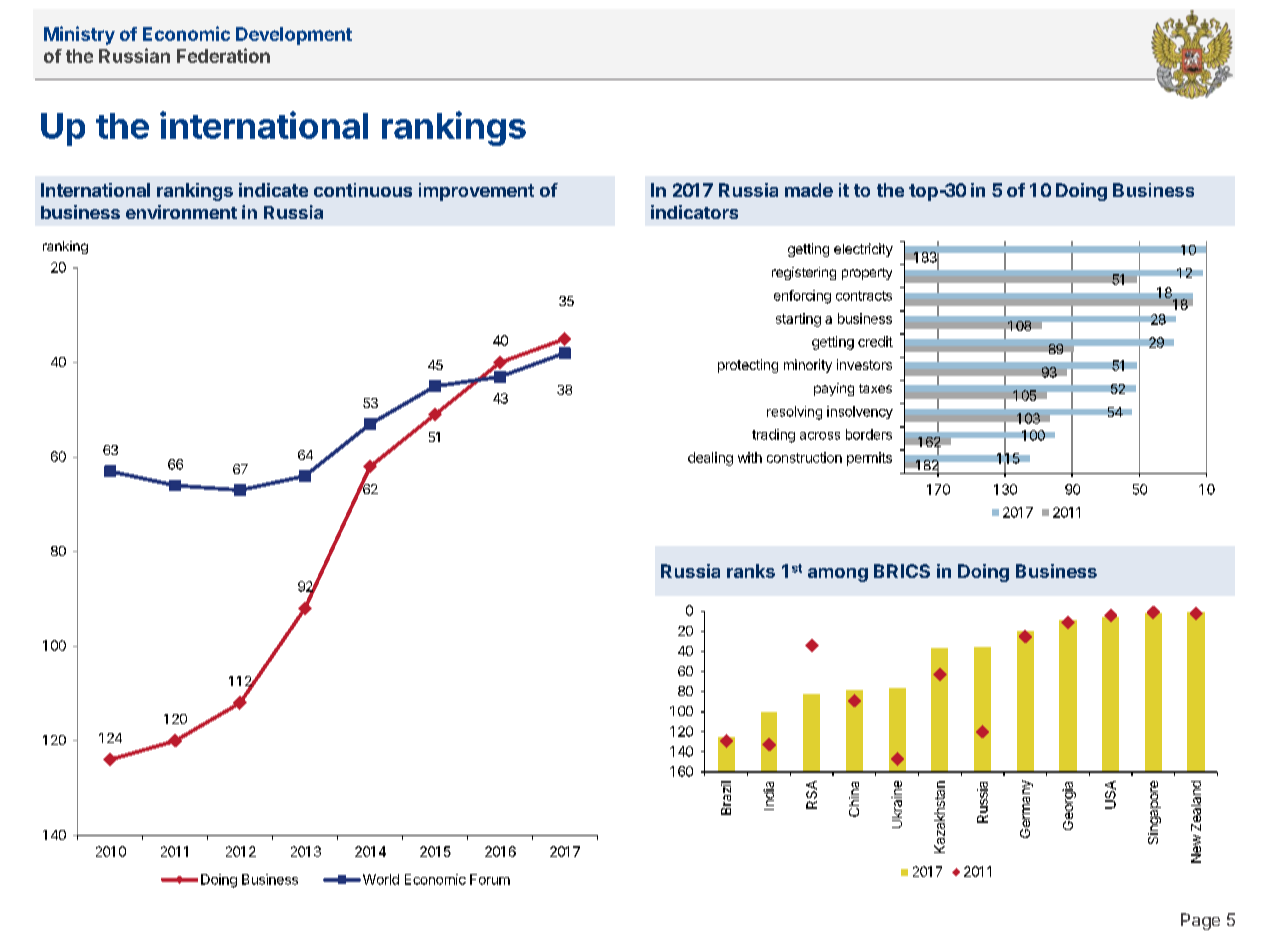 This image has width=1270, height=952. What do you see at coordinates (379, 879) in the image?
I see `World` at bounding box center [379, 879].
